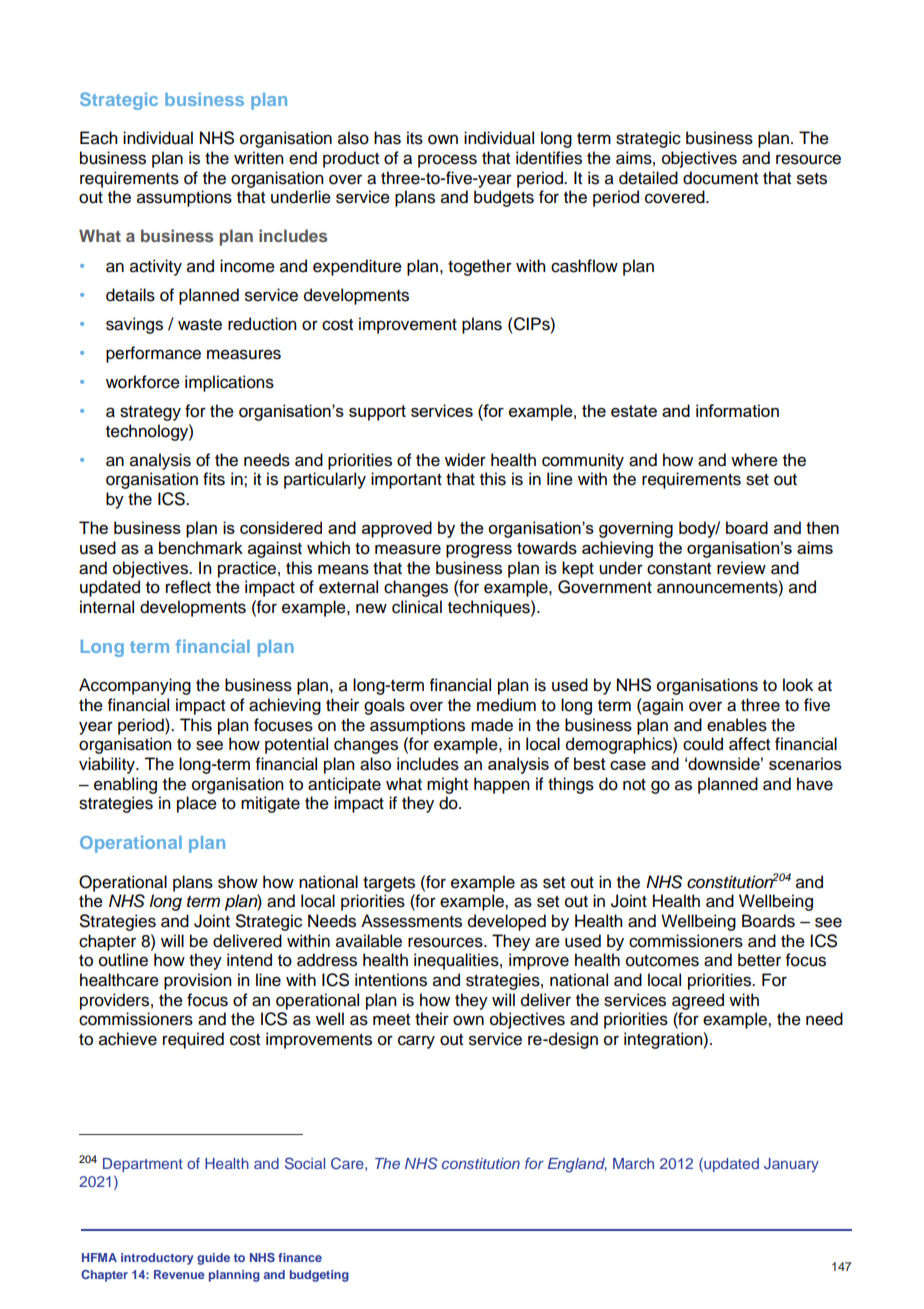 This page has height=1309, width=924. Describe the element at coordinates (720, 178) in the page. I see `document` at that location.
